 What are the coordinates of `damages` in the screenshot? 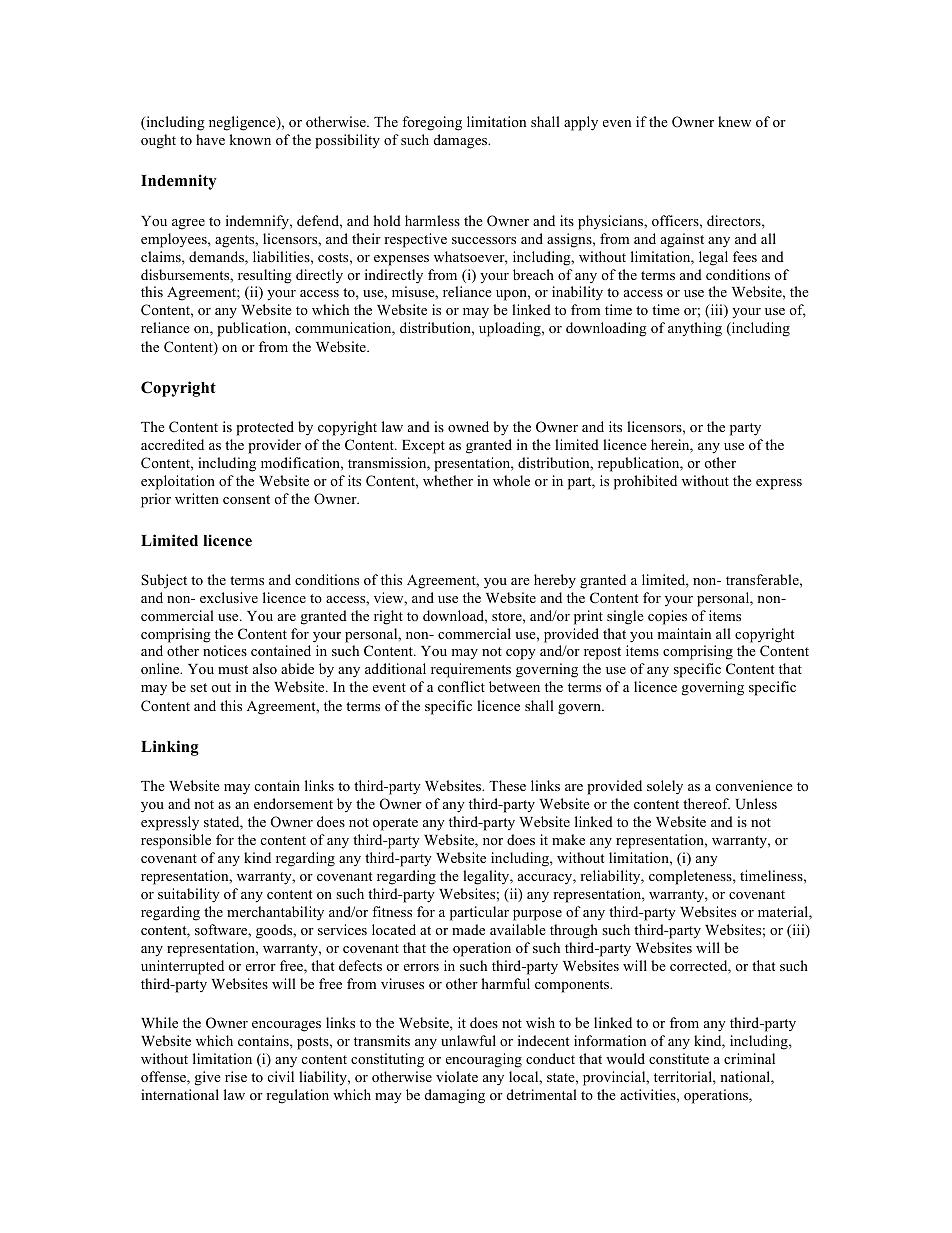 It's located at (462, 141).
